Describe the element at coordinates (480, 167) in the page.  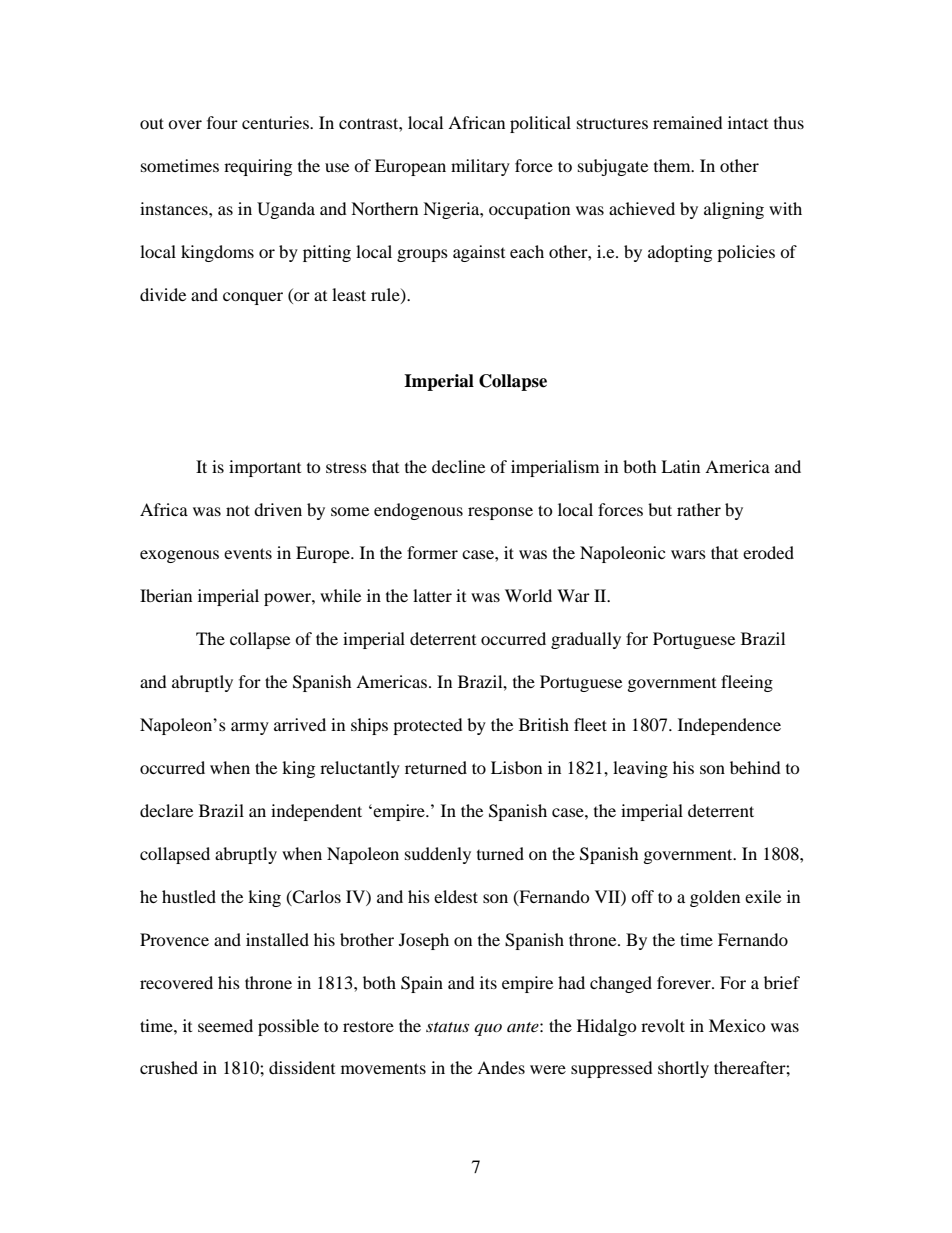
I see `military` at that location.
